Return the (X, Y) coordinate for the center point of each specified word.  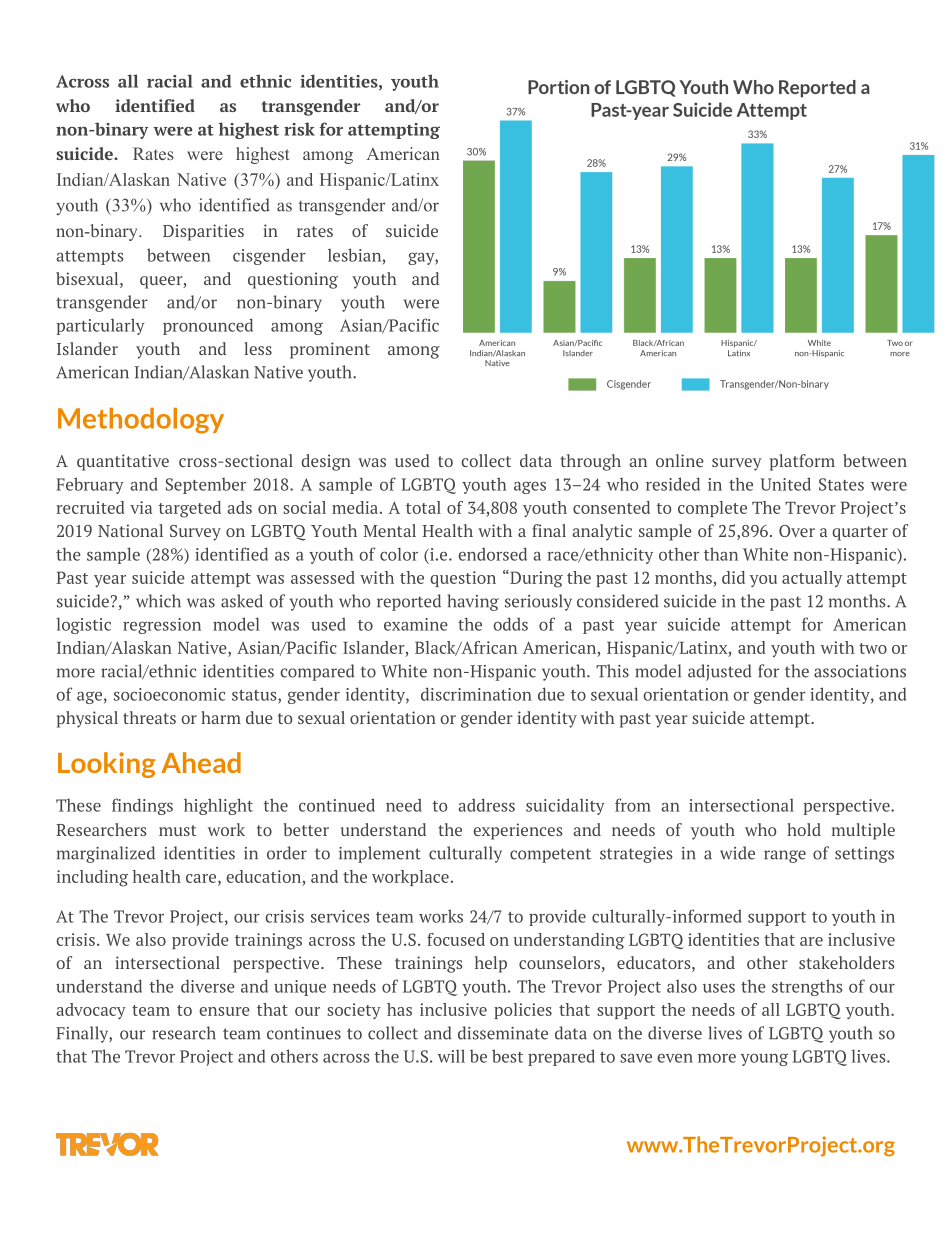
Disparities (203, 232)
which (158, 601)
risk (299, 129)
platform (802, 462)
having (473, 602)
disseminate (503, 1033)
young (764, 1059)
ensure (224, 1011)
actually (812, 579)
